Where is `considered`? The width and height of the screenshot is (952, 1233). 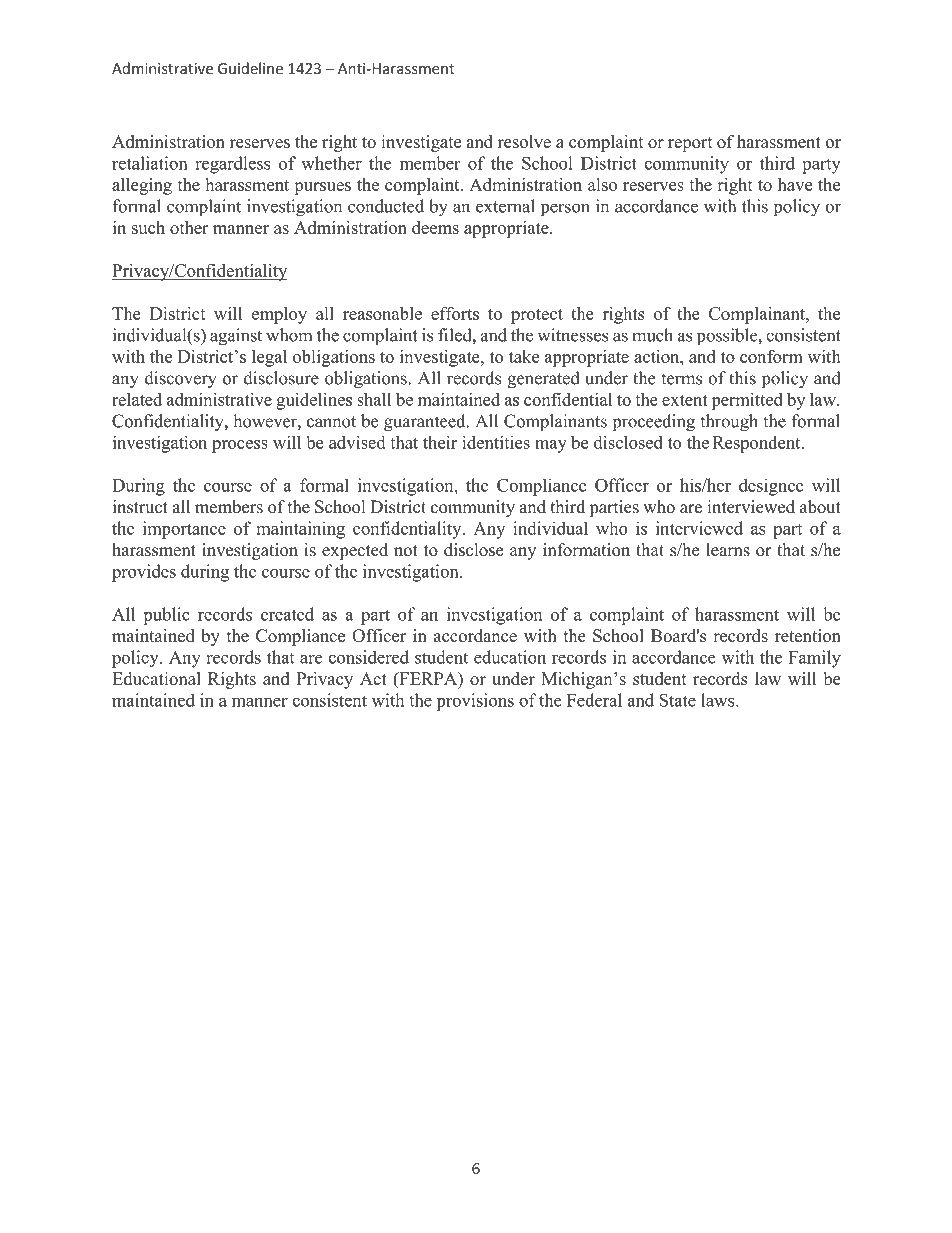
considered is located at coordinates (369, 657).
